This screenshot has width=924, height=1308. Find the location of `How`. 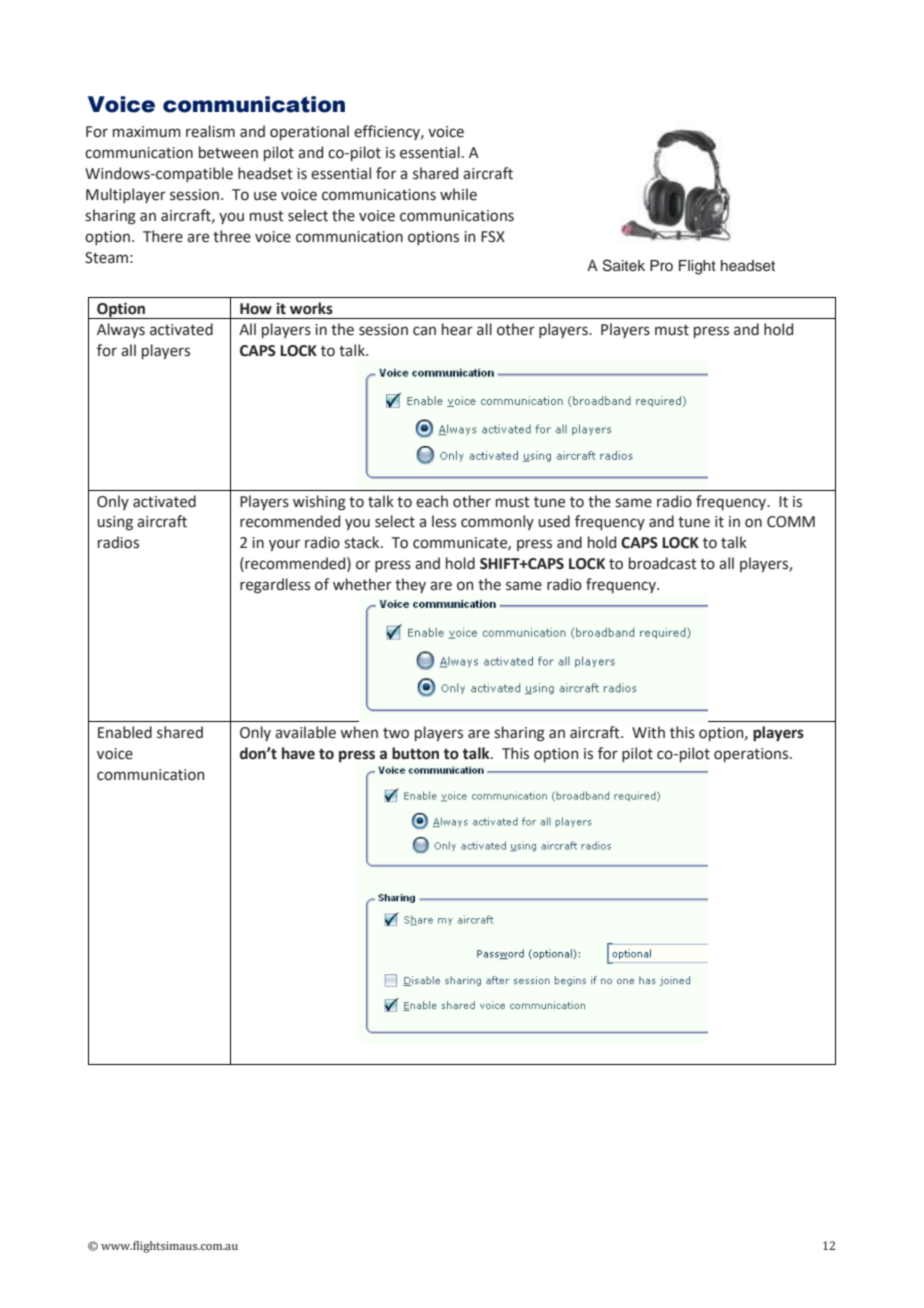

How is located at coordinates (256, 309).
